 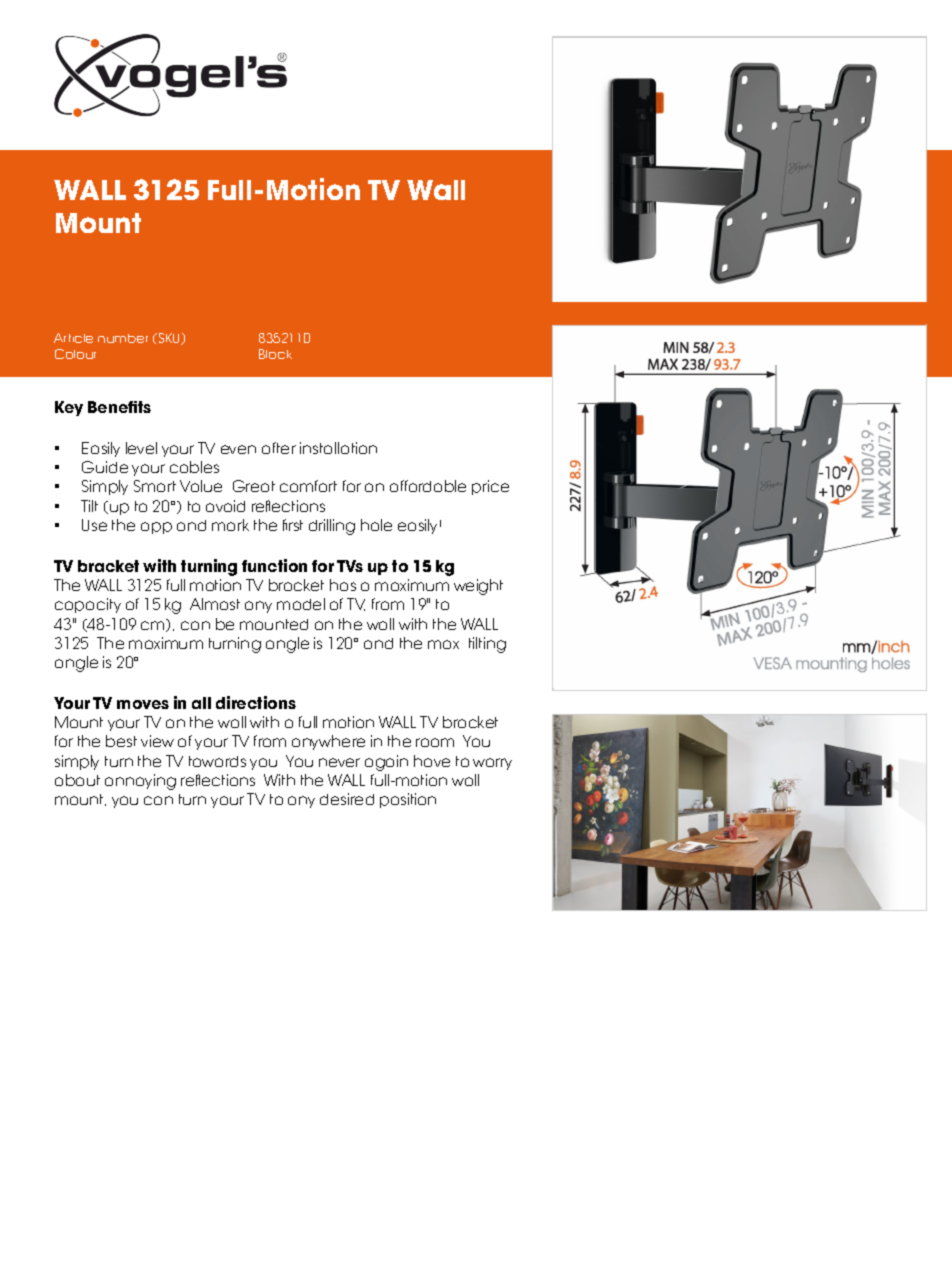 I want to click on number, so click(x=123, y=338).
